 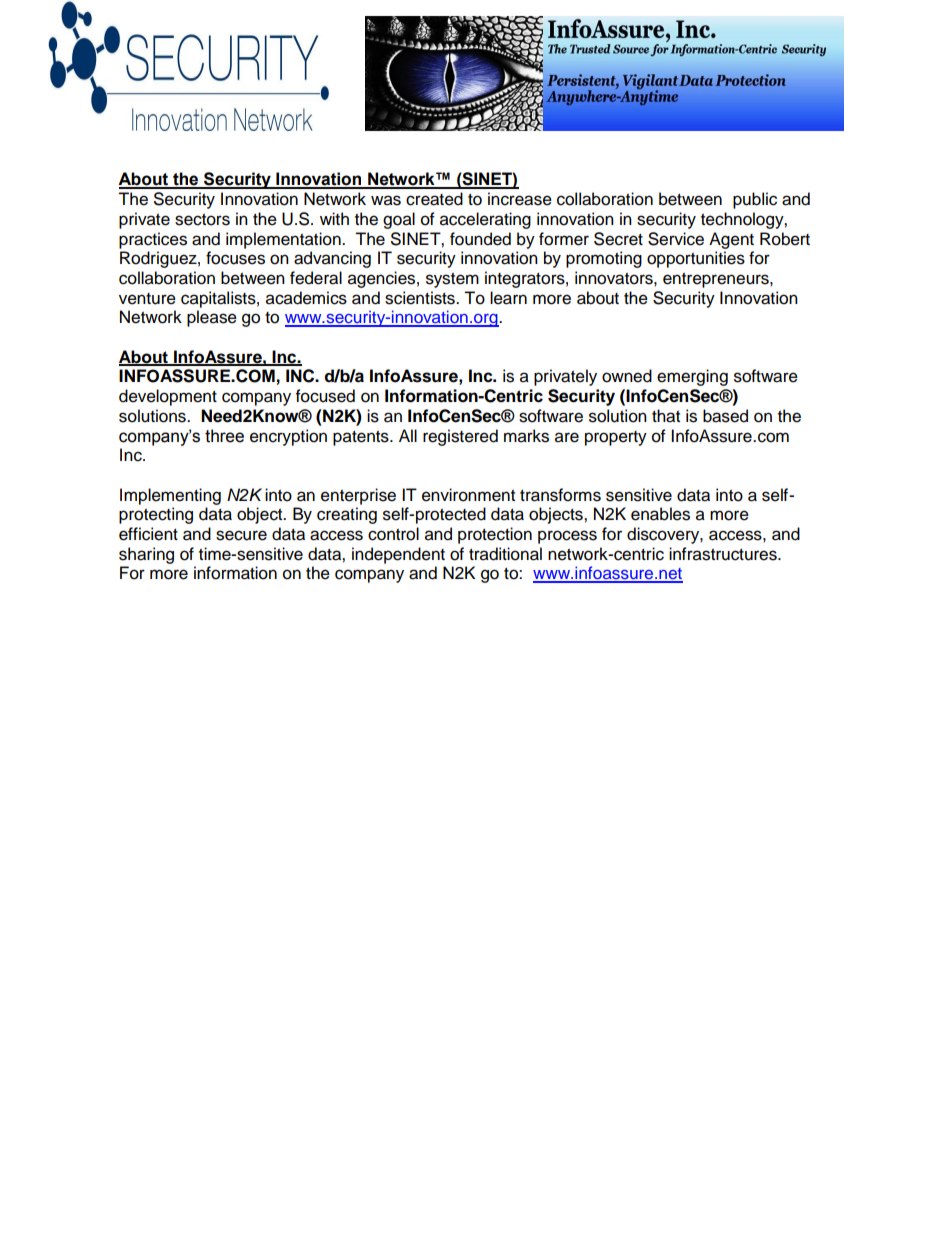 I want to click on three, so click(x=224, y=436).
